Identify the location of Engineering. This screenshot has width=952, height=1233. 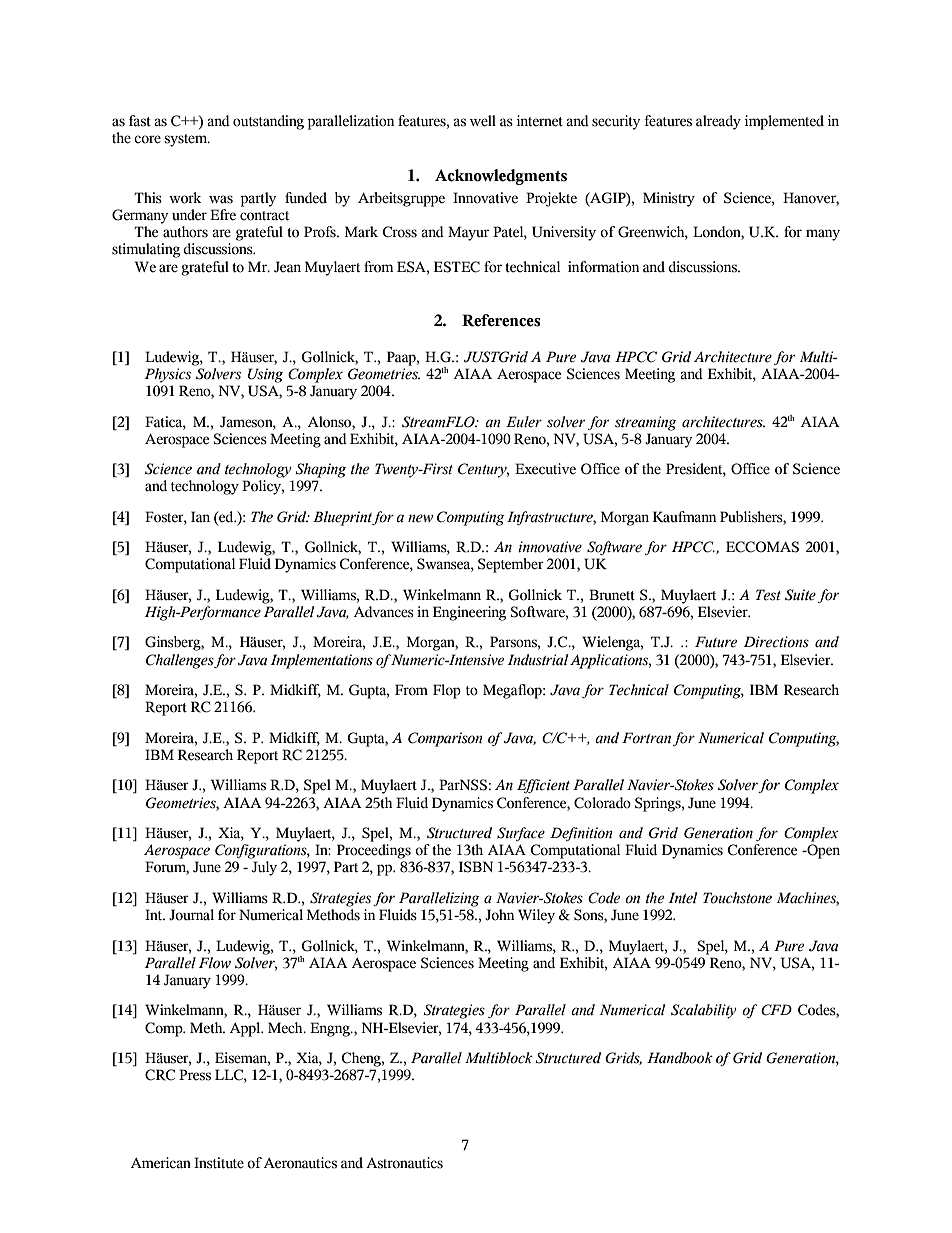
(470, 613).
